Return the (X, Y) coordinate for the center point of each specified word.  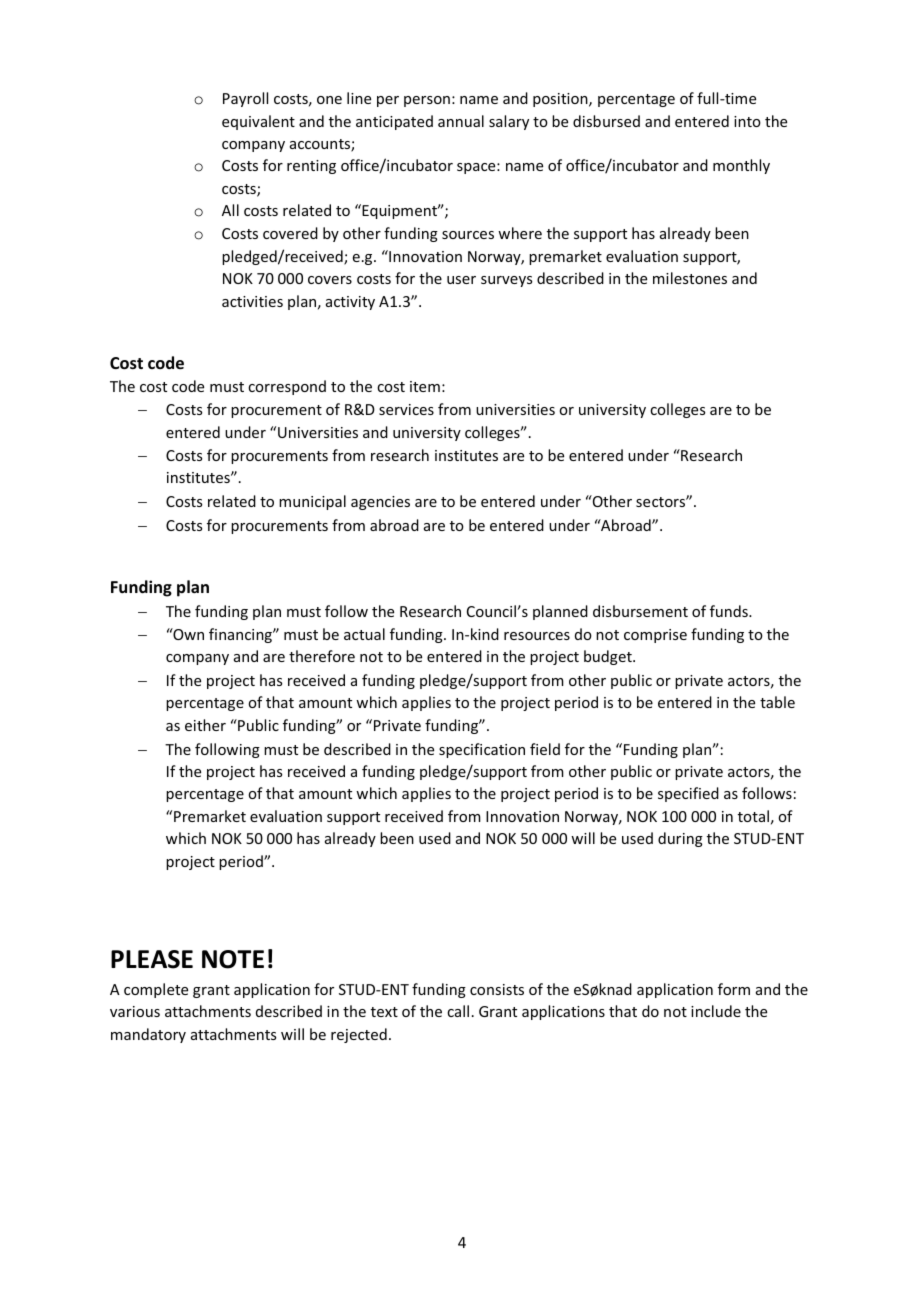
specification (482, 750)
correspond (287, 387)
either (205, 725)
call (458, 1011)
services (406, 409)
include (716, 1011)
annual (461, 121)
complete (156, 990)
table (777, 702)
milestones (690, 278)
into (747, 121)
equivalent (258, 122)
